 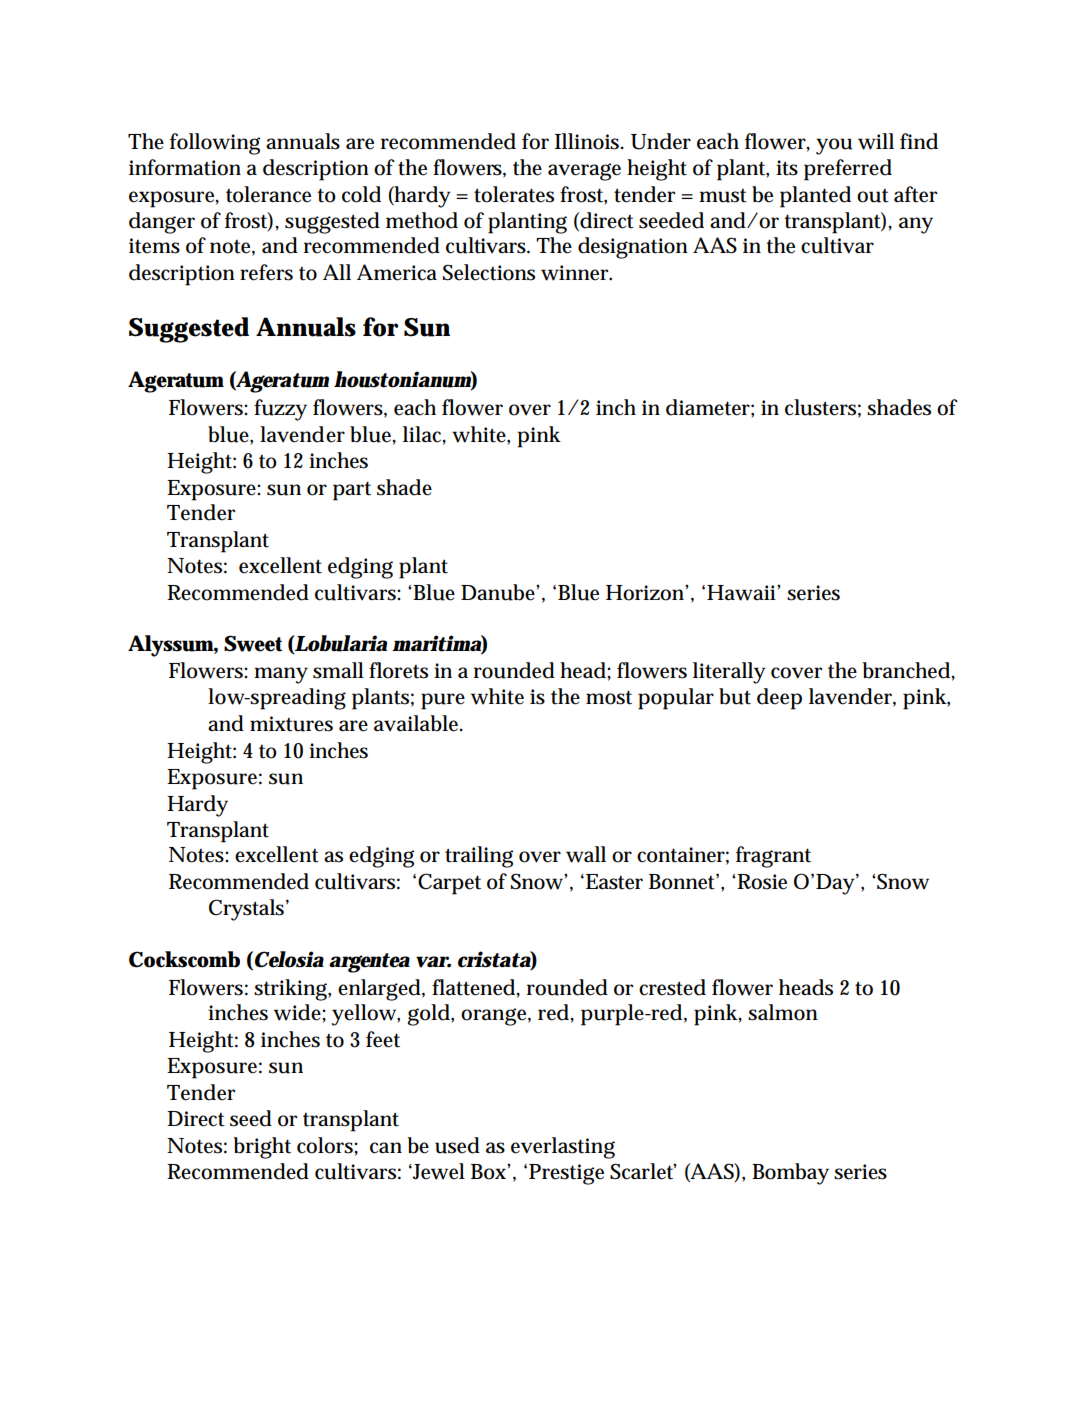 What do you see at coordinates (779, 699) in the page?
I see `deep` at bounding box center [779, 699].
